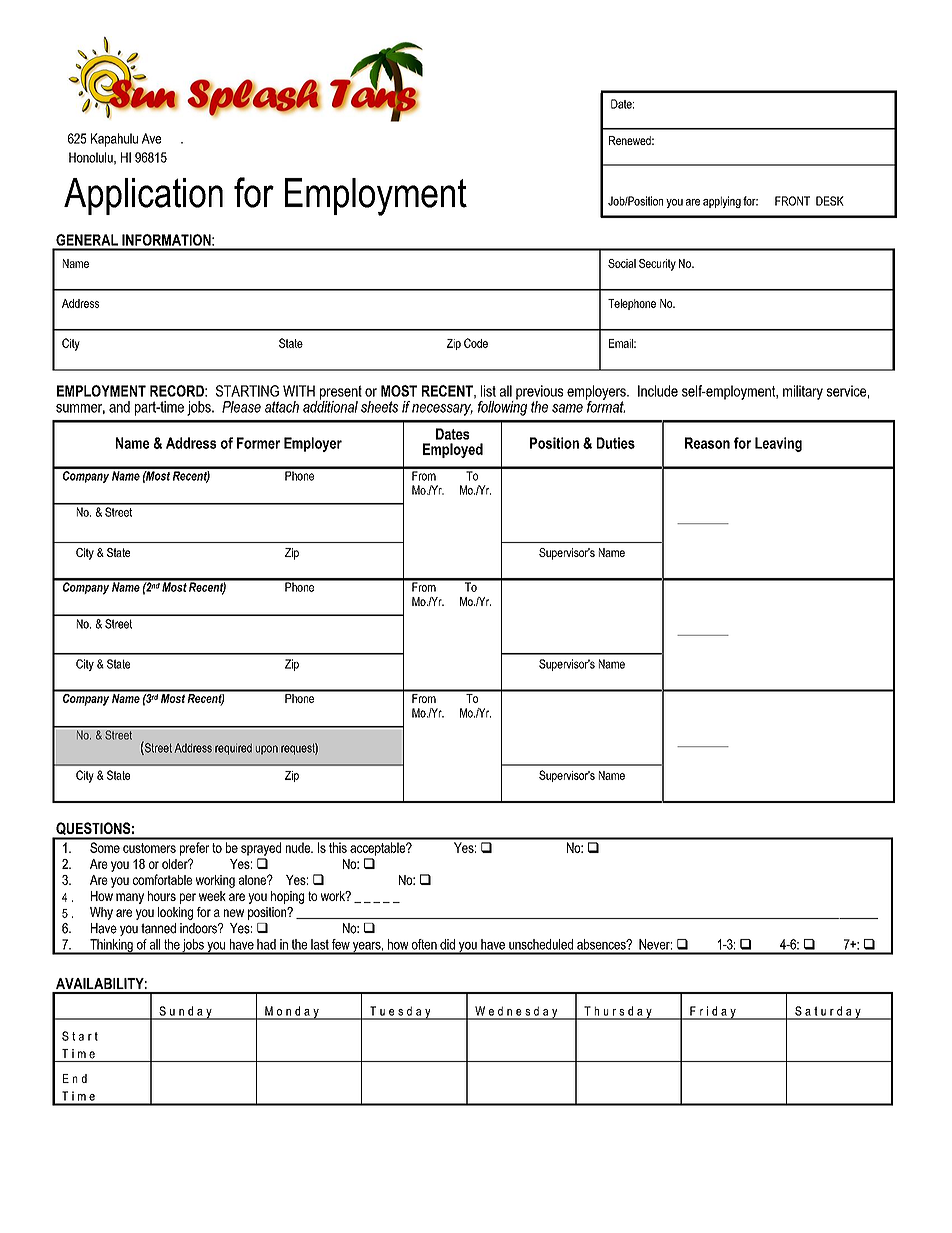  What do you see at coordinates (778, 444) in the image?
I see `Leaving` at bounding box center [778, 444].
